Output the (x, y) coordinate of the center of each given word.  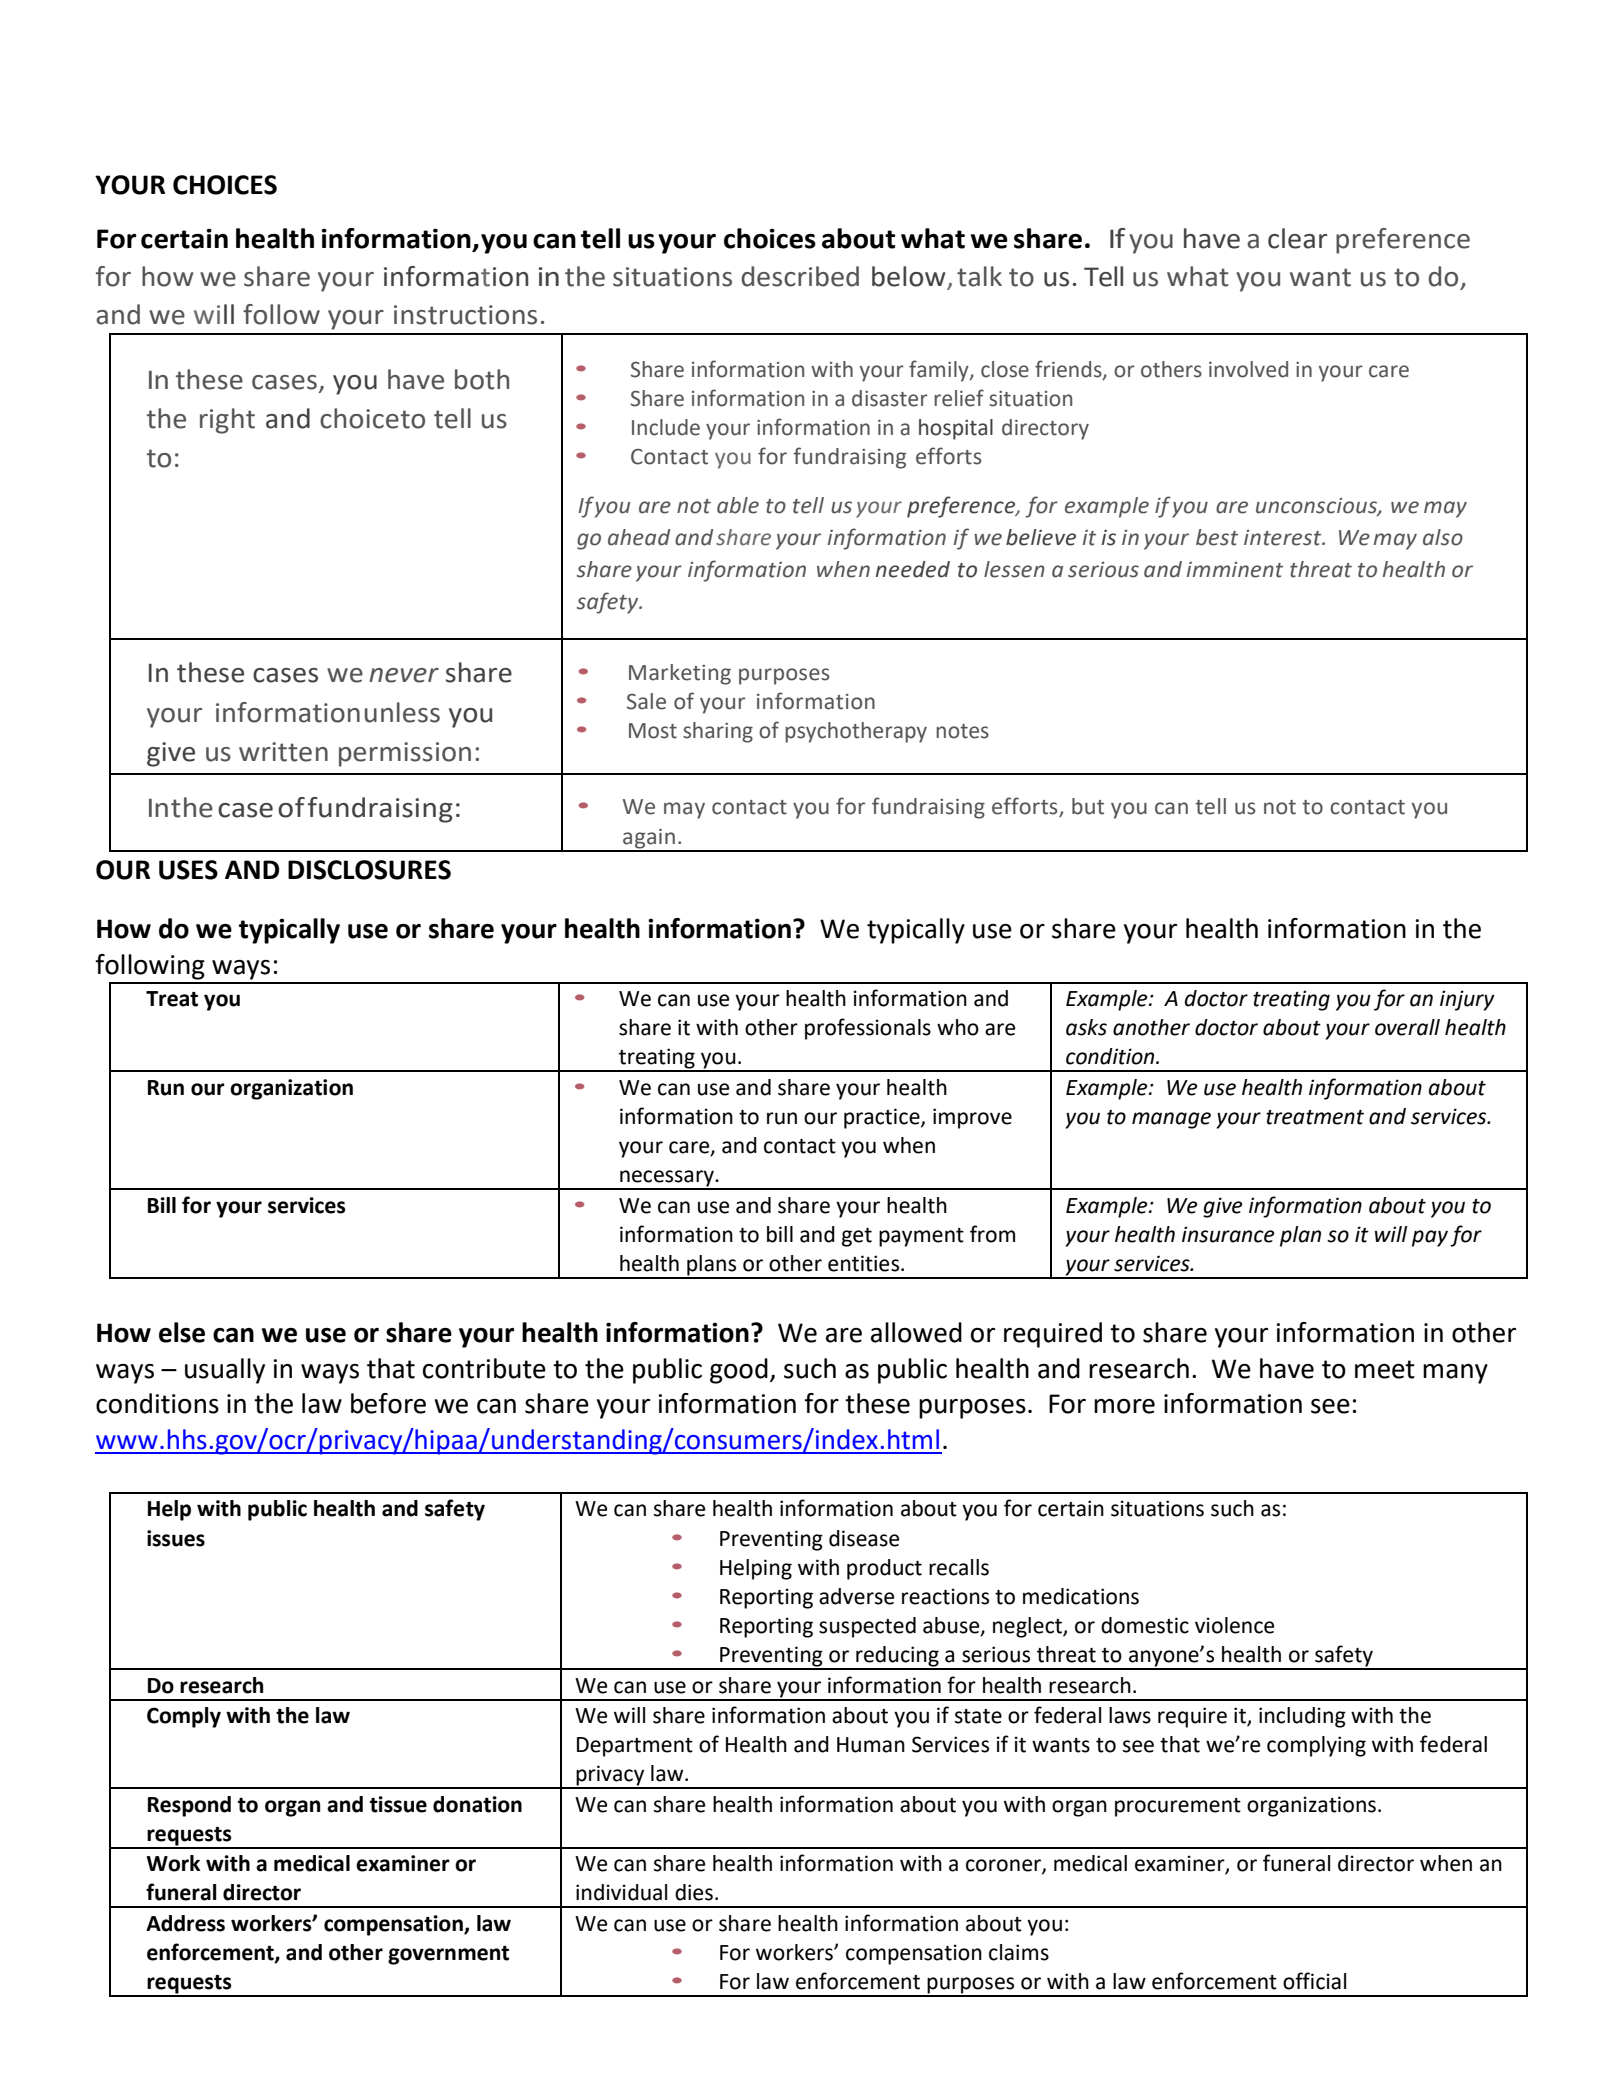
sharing (718, 732)
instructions (465, 315)
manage (1171, 1120)
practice (883, 1118)
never (404, 675)
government (448, 1955)
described (800, 276)
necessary (667, 1179)
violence (1234, 1625)
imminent (1235, 570)
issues (176, 1538)
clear (1297, 238)
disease (864, 1538)
